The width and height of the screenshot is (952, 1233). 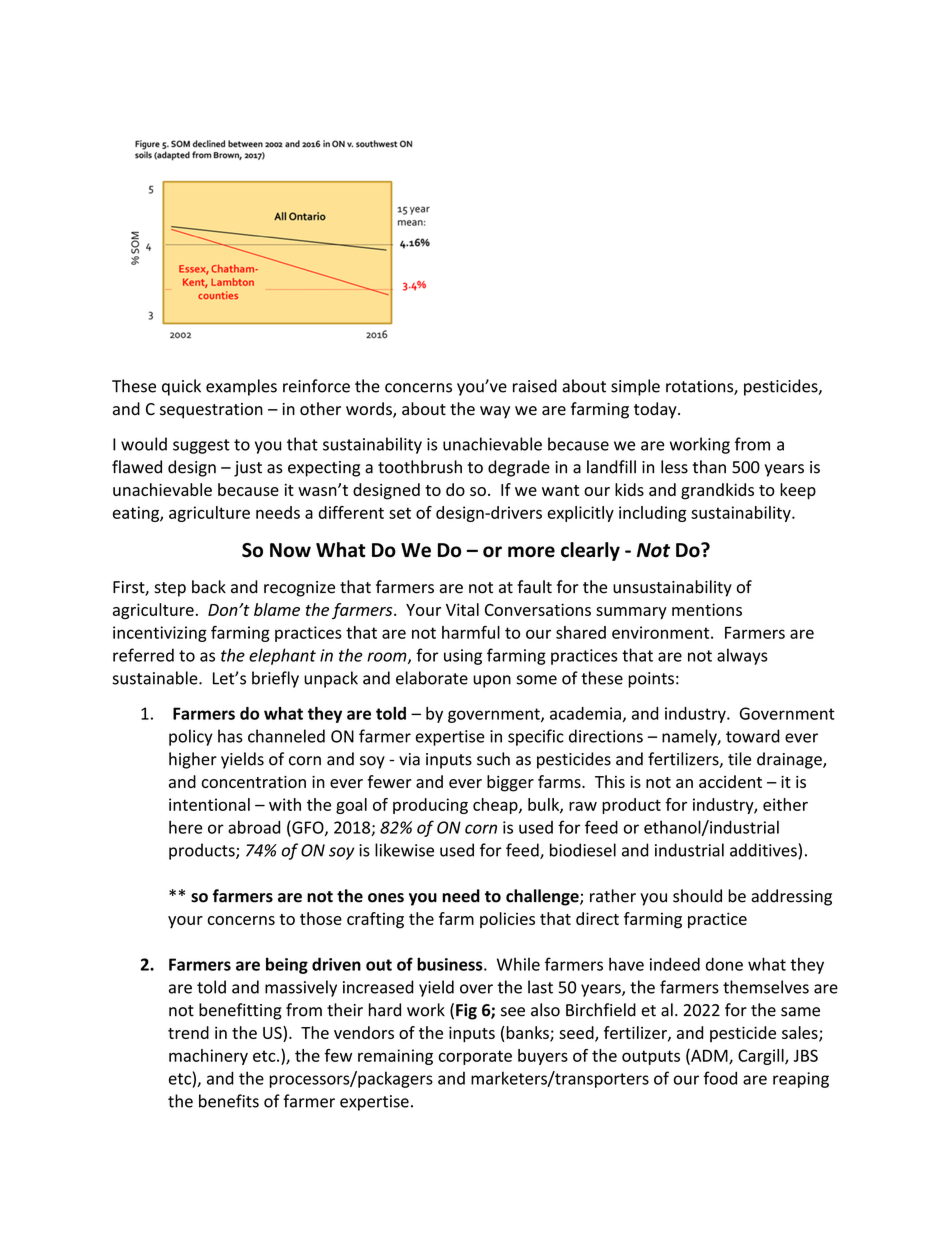 I want to click on benefits, so click(x=229, y=1101).
